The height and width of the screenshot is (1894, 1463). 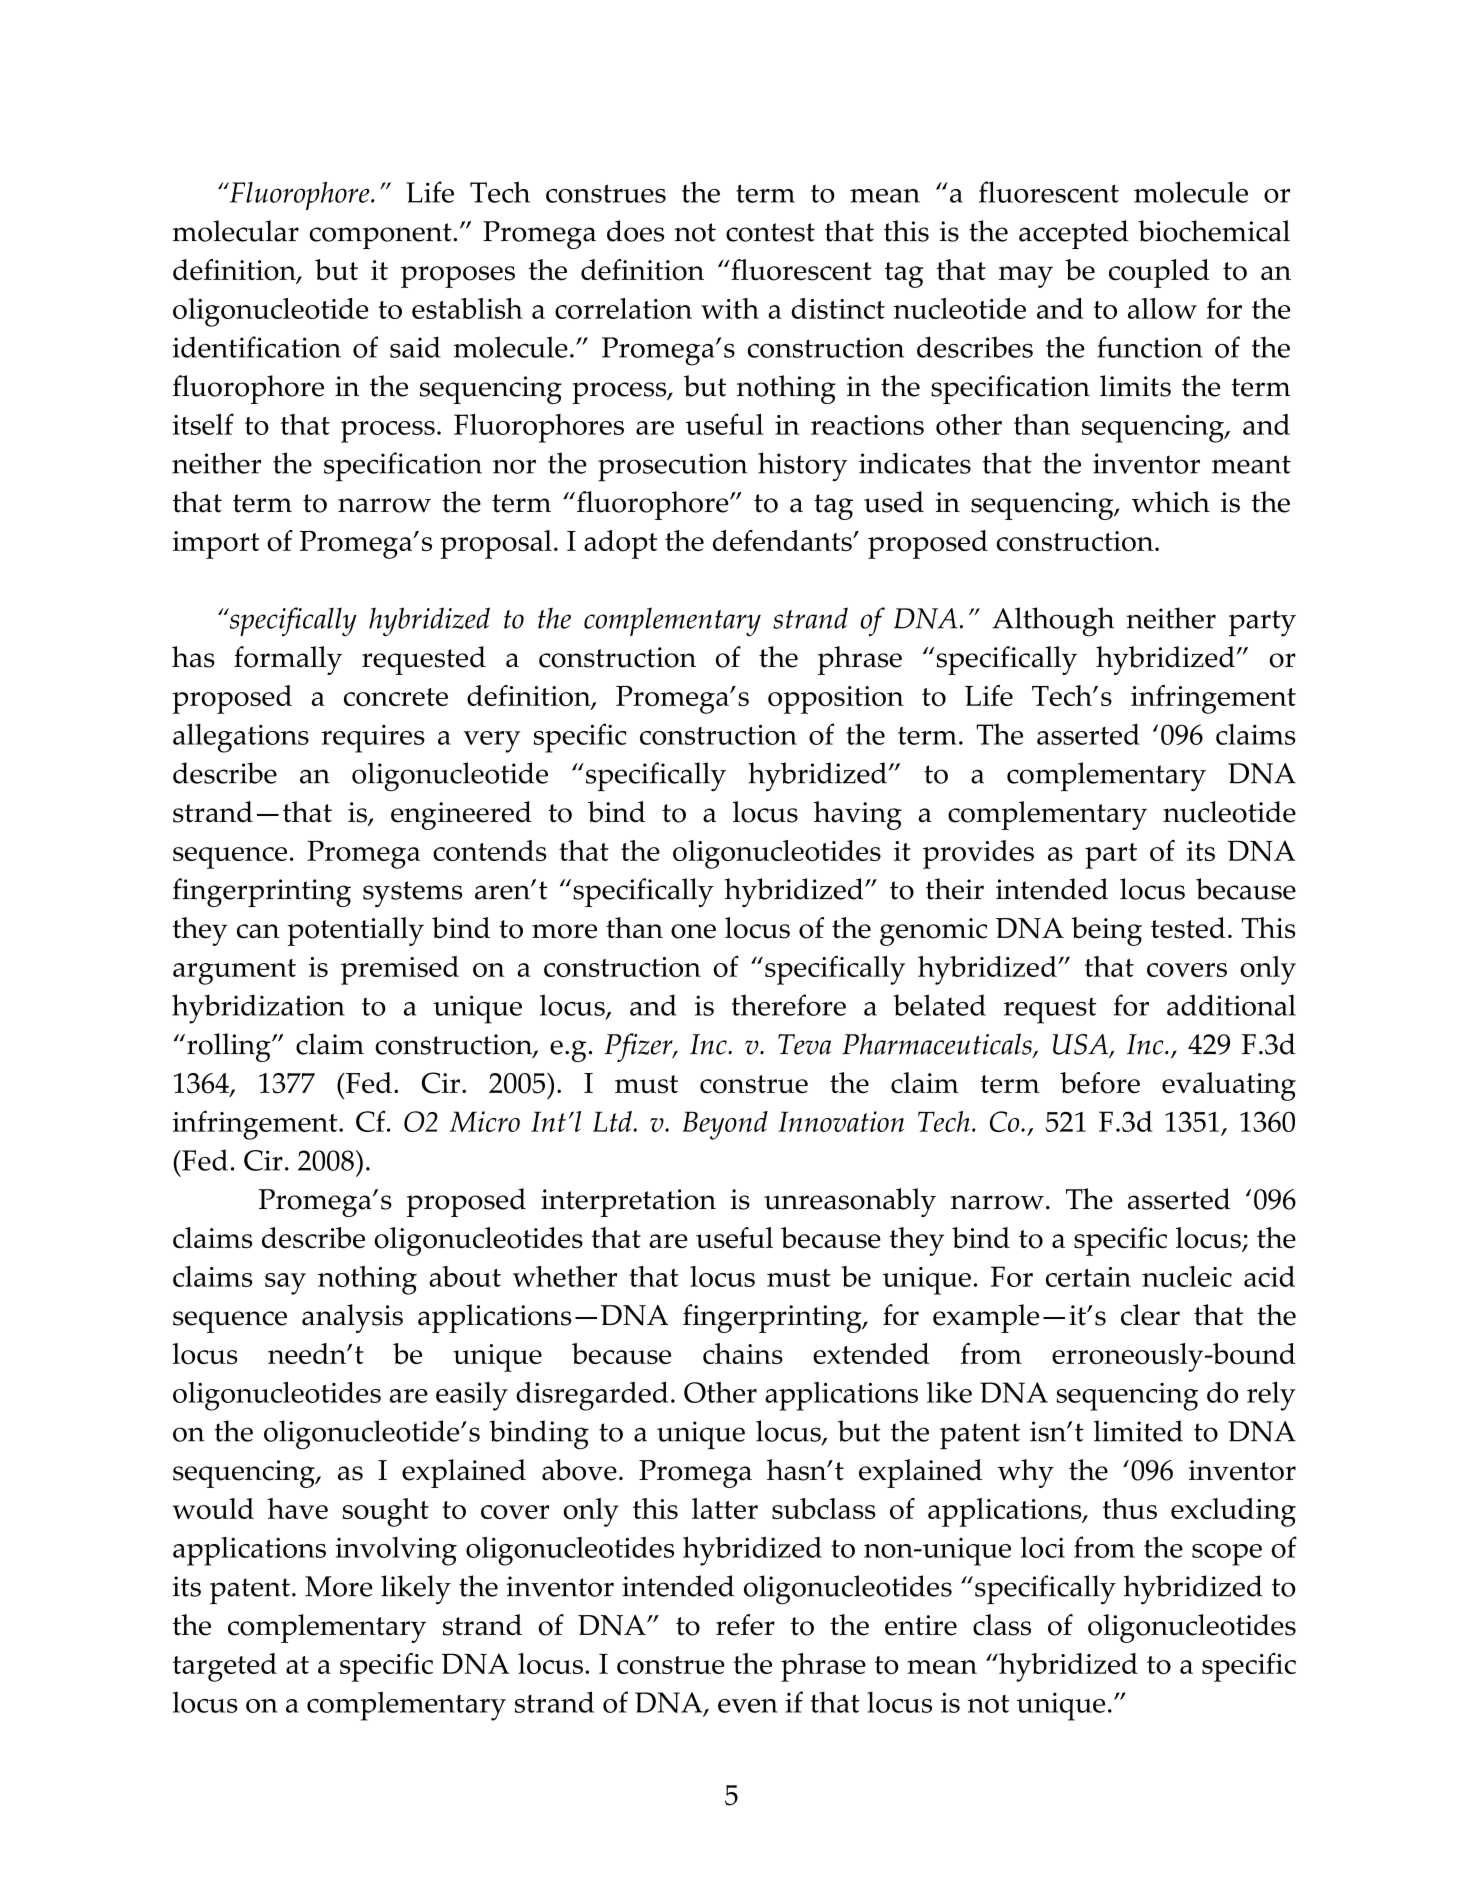 I want to click on chains, so click(x=743, y=1353).
